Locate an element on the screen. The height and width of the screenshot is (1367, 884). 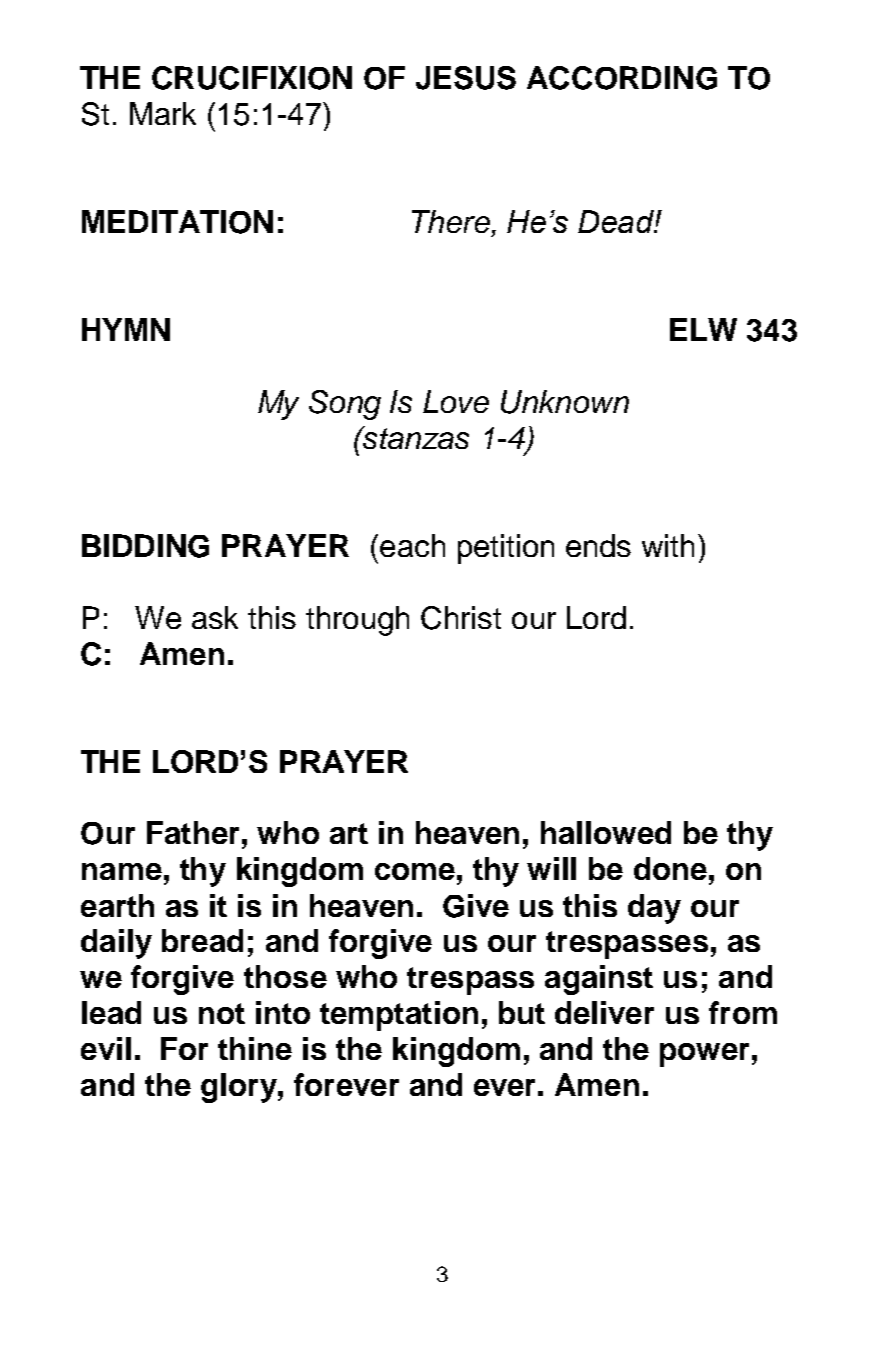
not is located at coordinates (222, 1013).
